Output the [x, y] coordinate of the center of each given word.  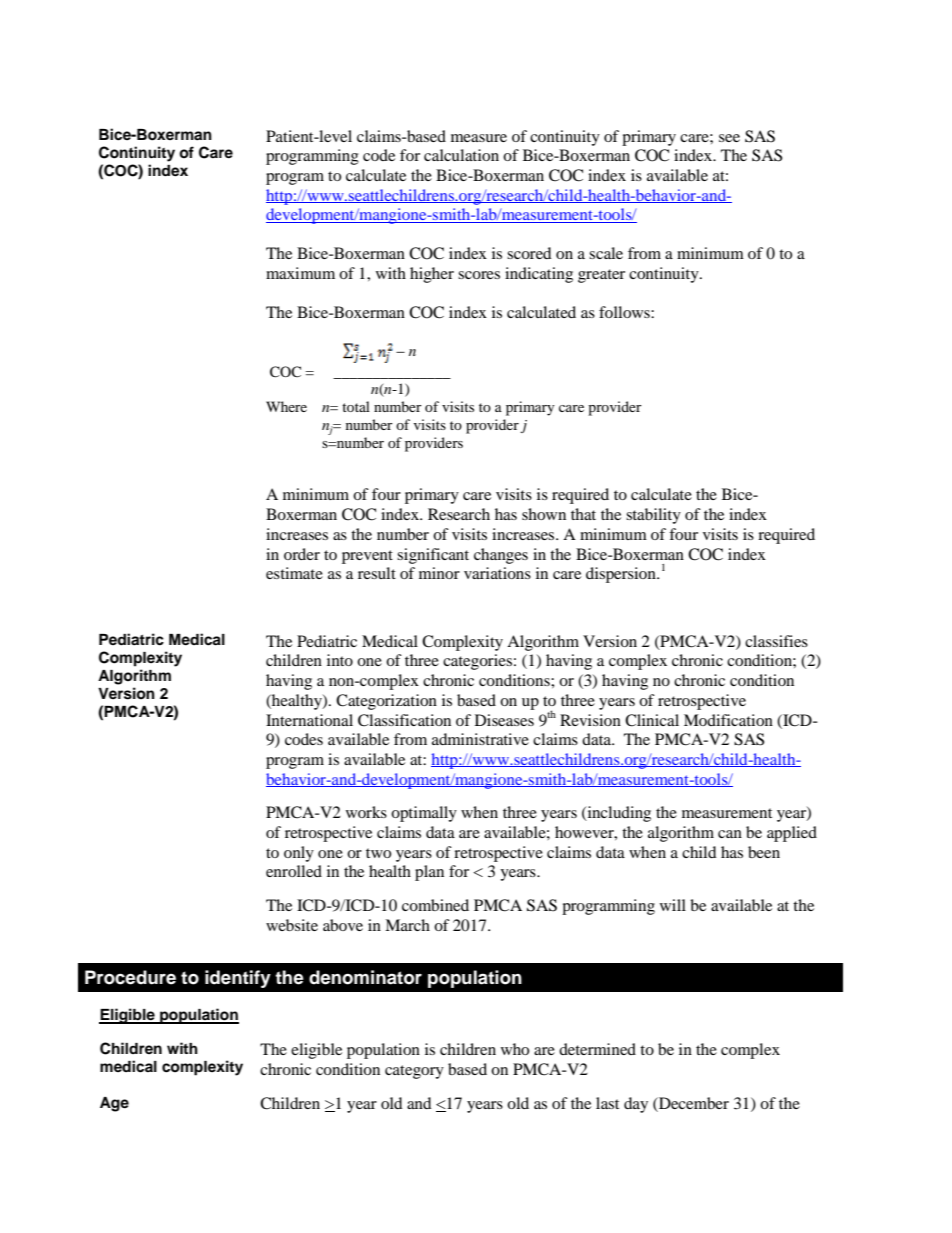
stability [653, 516]
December [693, 1104]
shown [544, 514]
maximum [300, 273]
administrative [480, 739]
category [414, 1072]
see [729, 138]
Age [114, 1104]
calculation [461, 155]
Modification [728, 720]
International [309, 720]
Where [286, 406]
